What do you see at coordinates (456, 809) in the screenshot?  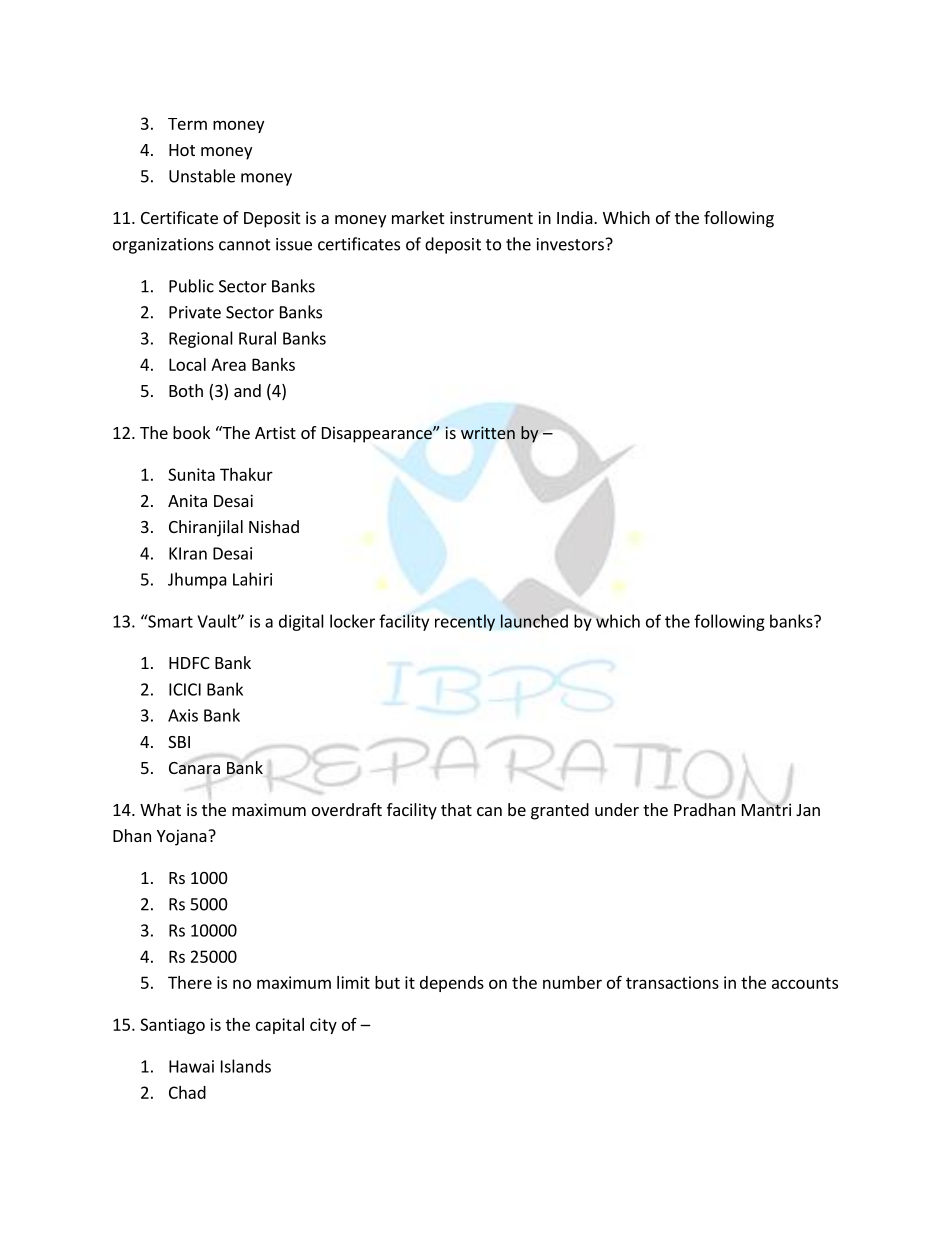 I see `that` at bounding box center [456, 809].
